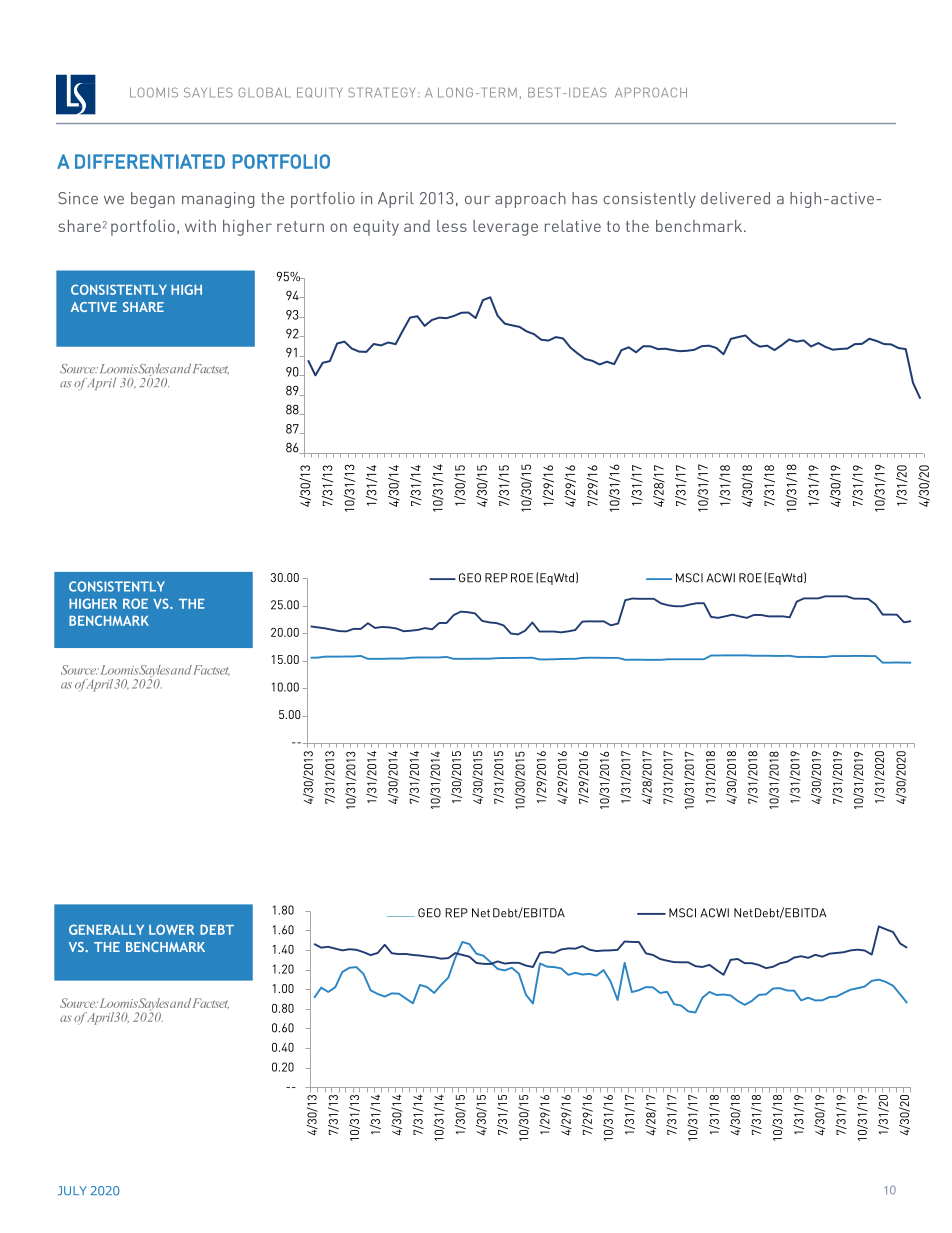 The image size is (952, 1233). I want to click on with, so click(200, 226).
